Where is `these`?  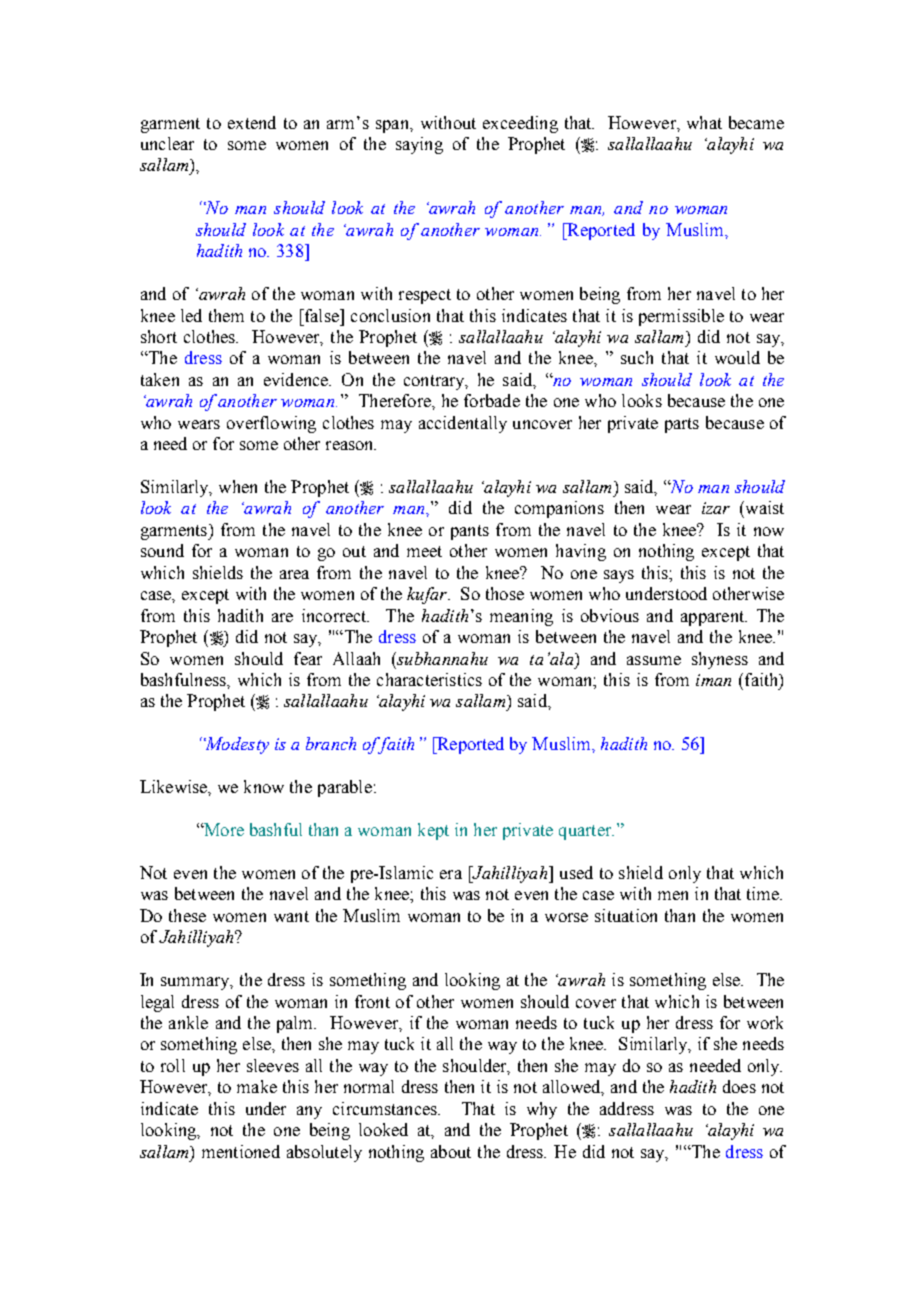 these is located at coordinates (187, 915).
